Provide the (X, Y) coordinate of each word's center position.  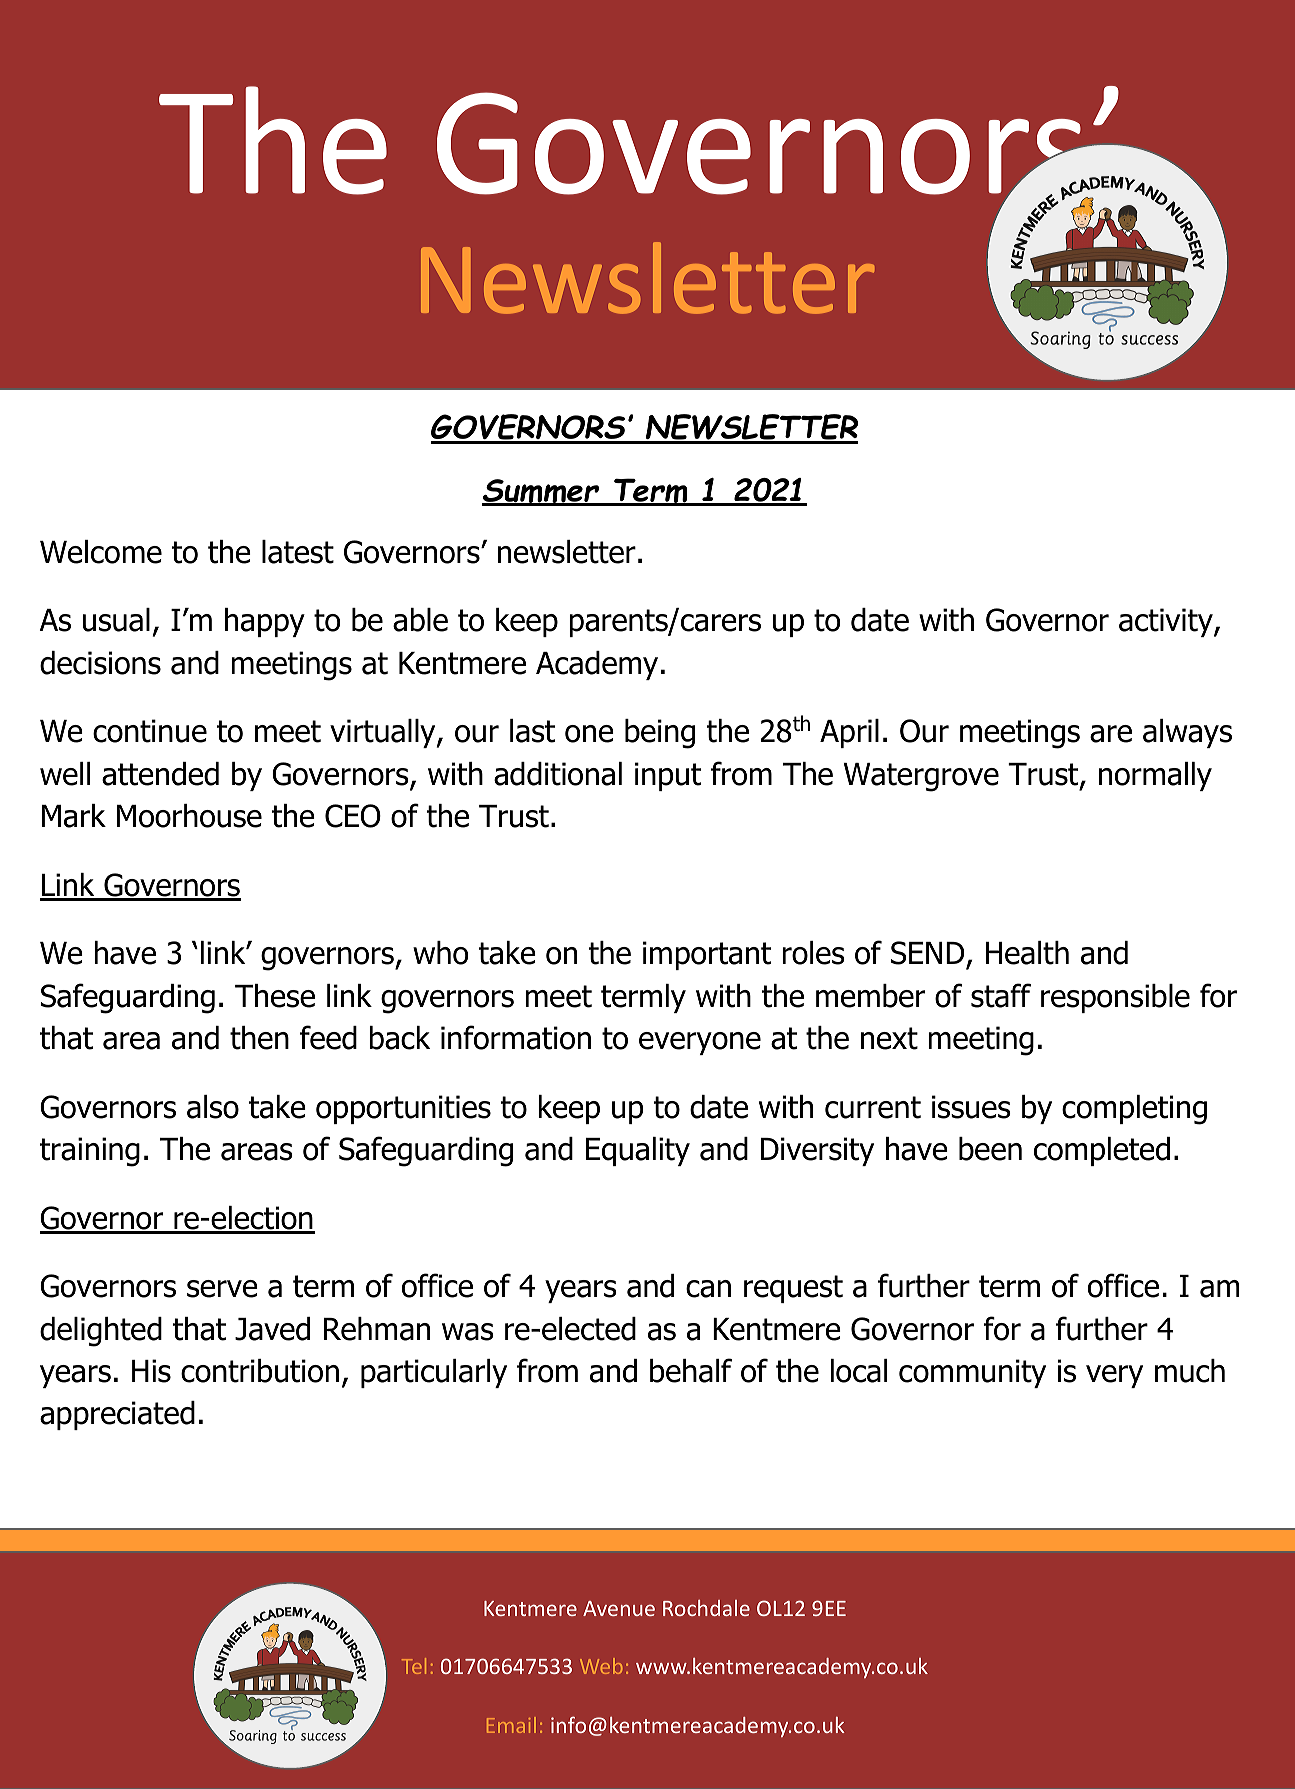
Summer (542, 492)
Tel (414, 1666)
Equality (638, 1151)
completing (1134, 1110)
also (213, 1107)
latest (298, 552)
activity (1167, 622)
